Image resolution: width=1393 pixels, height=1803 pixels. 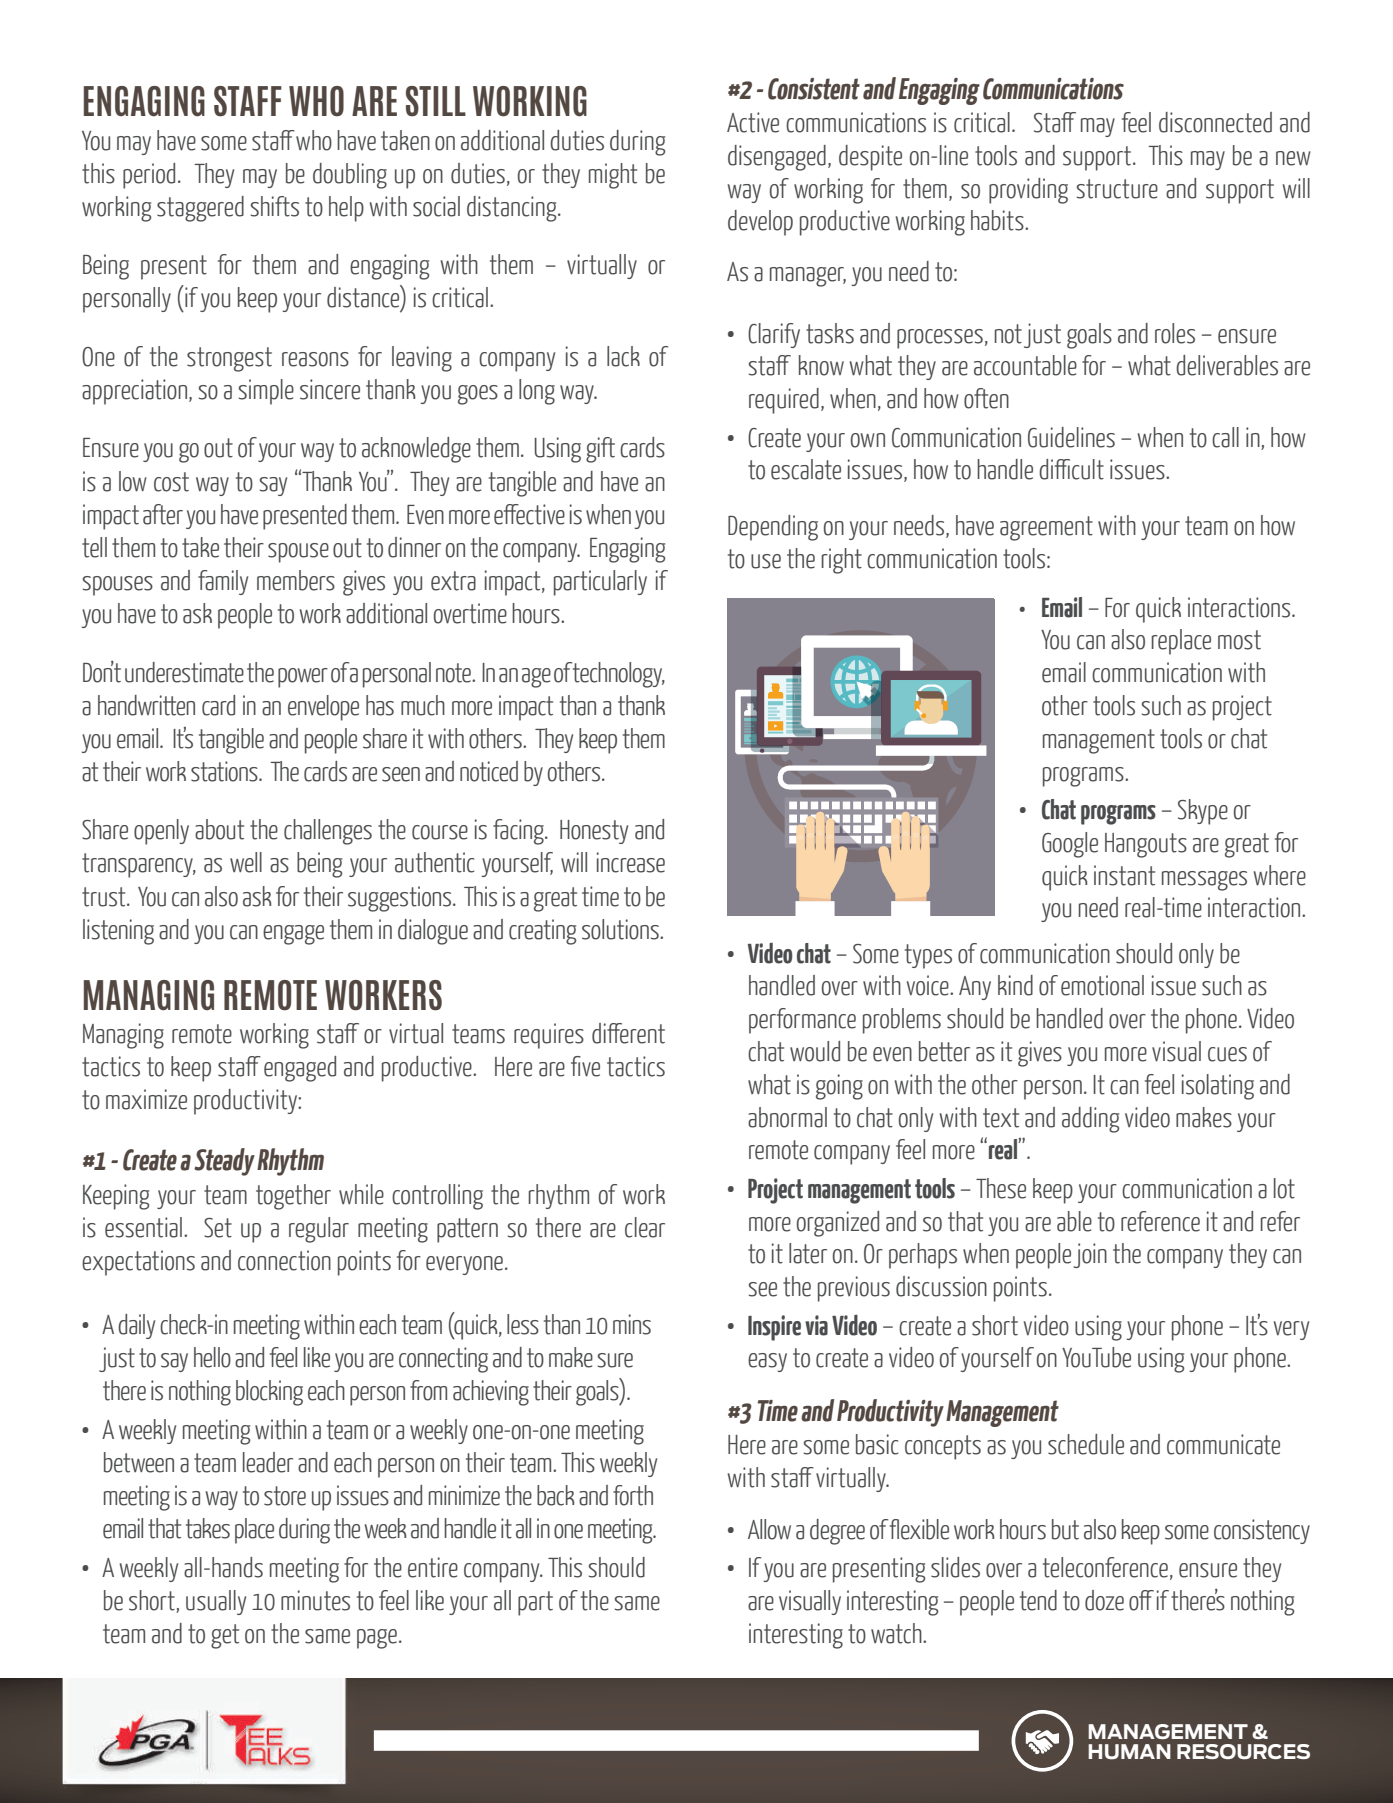 What do you see at coordinates (212, 1357) in the document?
I see `hello` at bounding box center [212, 1357].
